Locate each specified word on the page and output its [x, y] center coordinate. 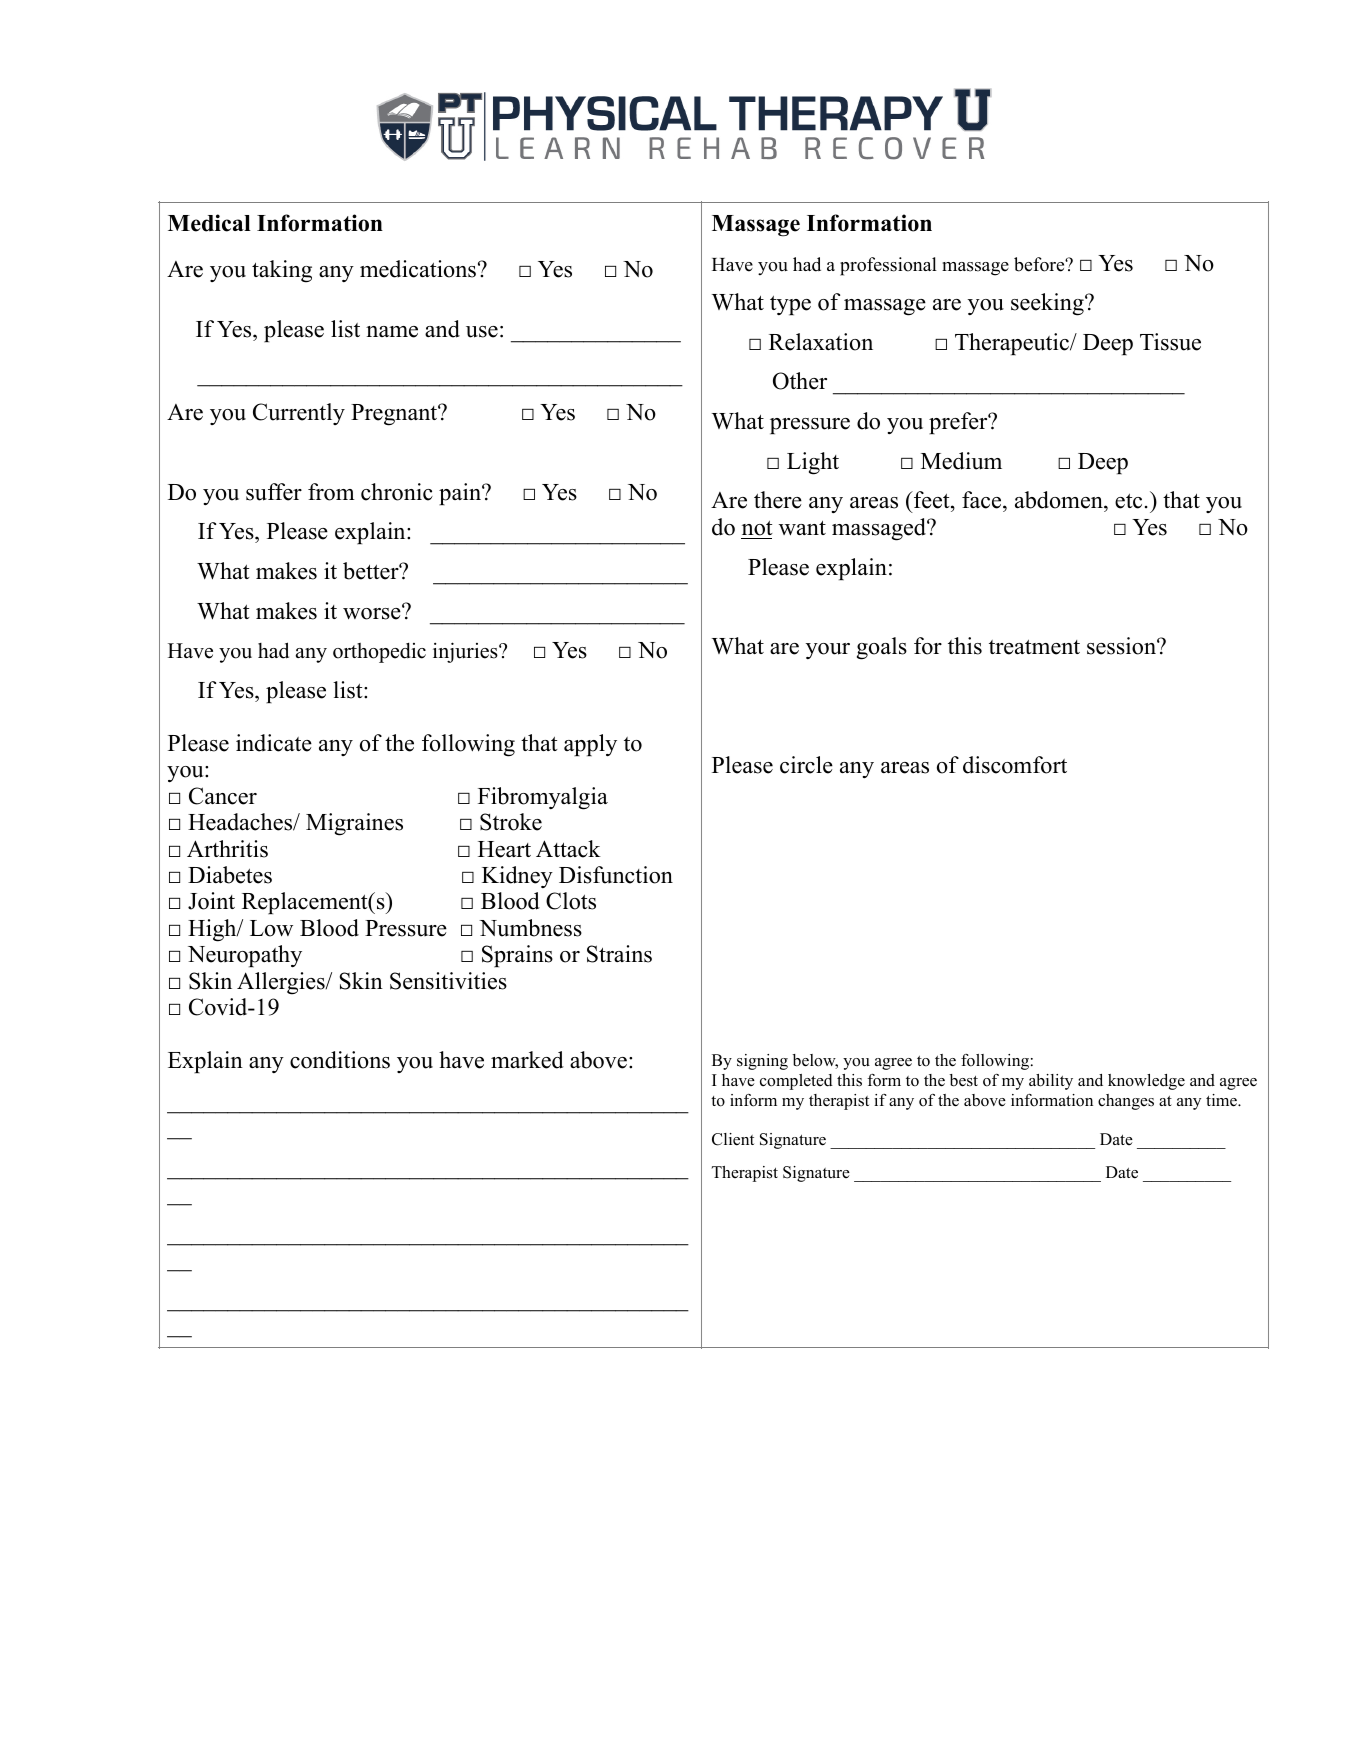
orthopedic [379, 652]
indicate [274, 743]
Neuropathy [245, 956]
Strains [619, 954]
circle [806, 765]
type [790, 305]
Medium [961, 461]
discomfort [1015, 765]
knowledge [1146, 1082]
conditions [340, 1060]
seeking [1048, 304]
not [757, 528]
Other [800, 381]
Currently [299, 414]
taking [282, 271]
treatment [1034, 647]
